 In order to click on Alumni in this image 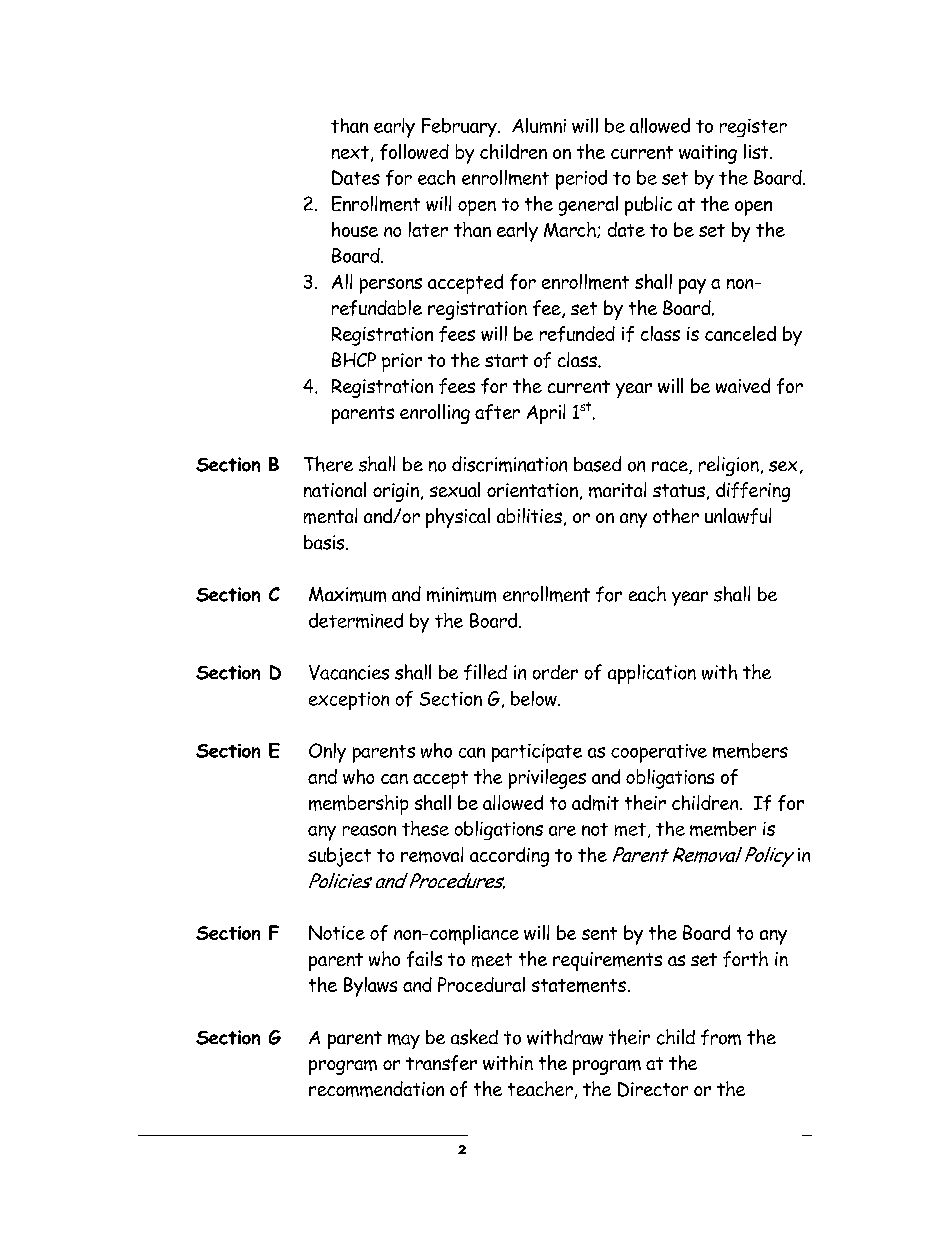, I will do `click(539, 125)`.
